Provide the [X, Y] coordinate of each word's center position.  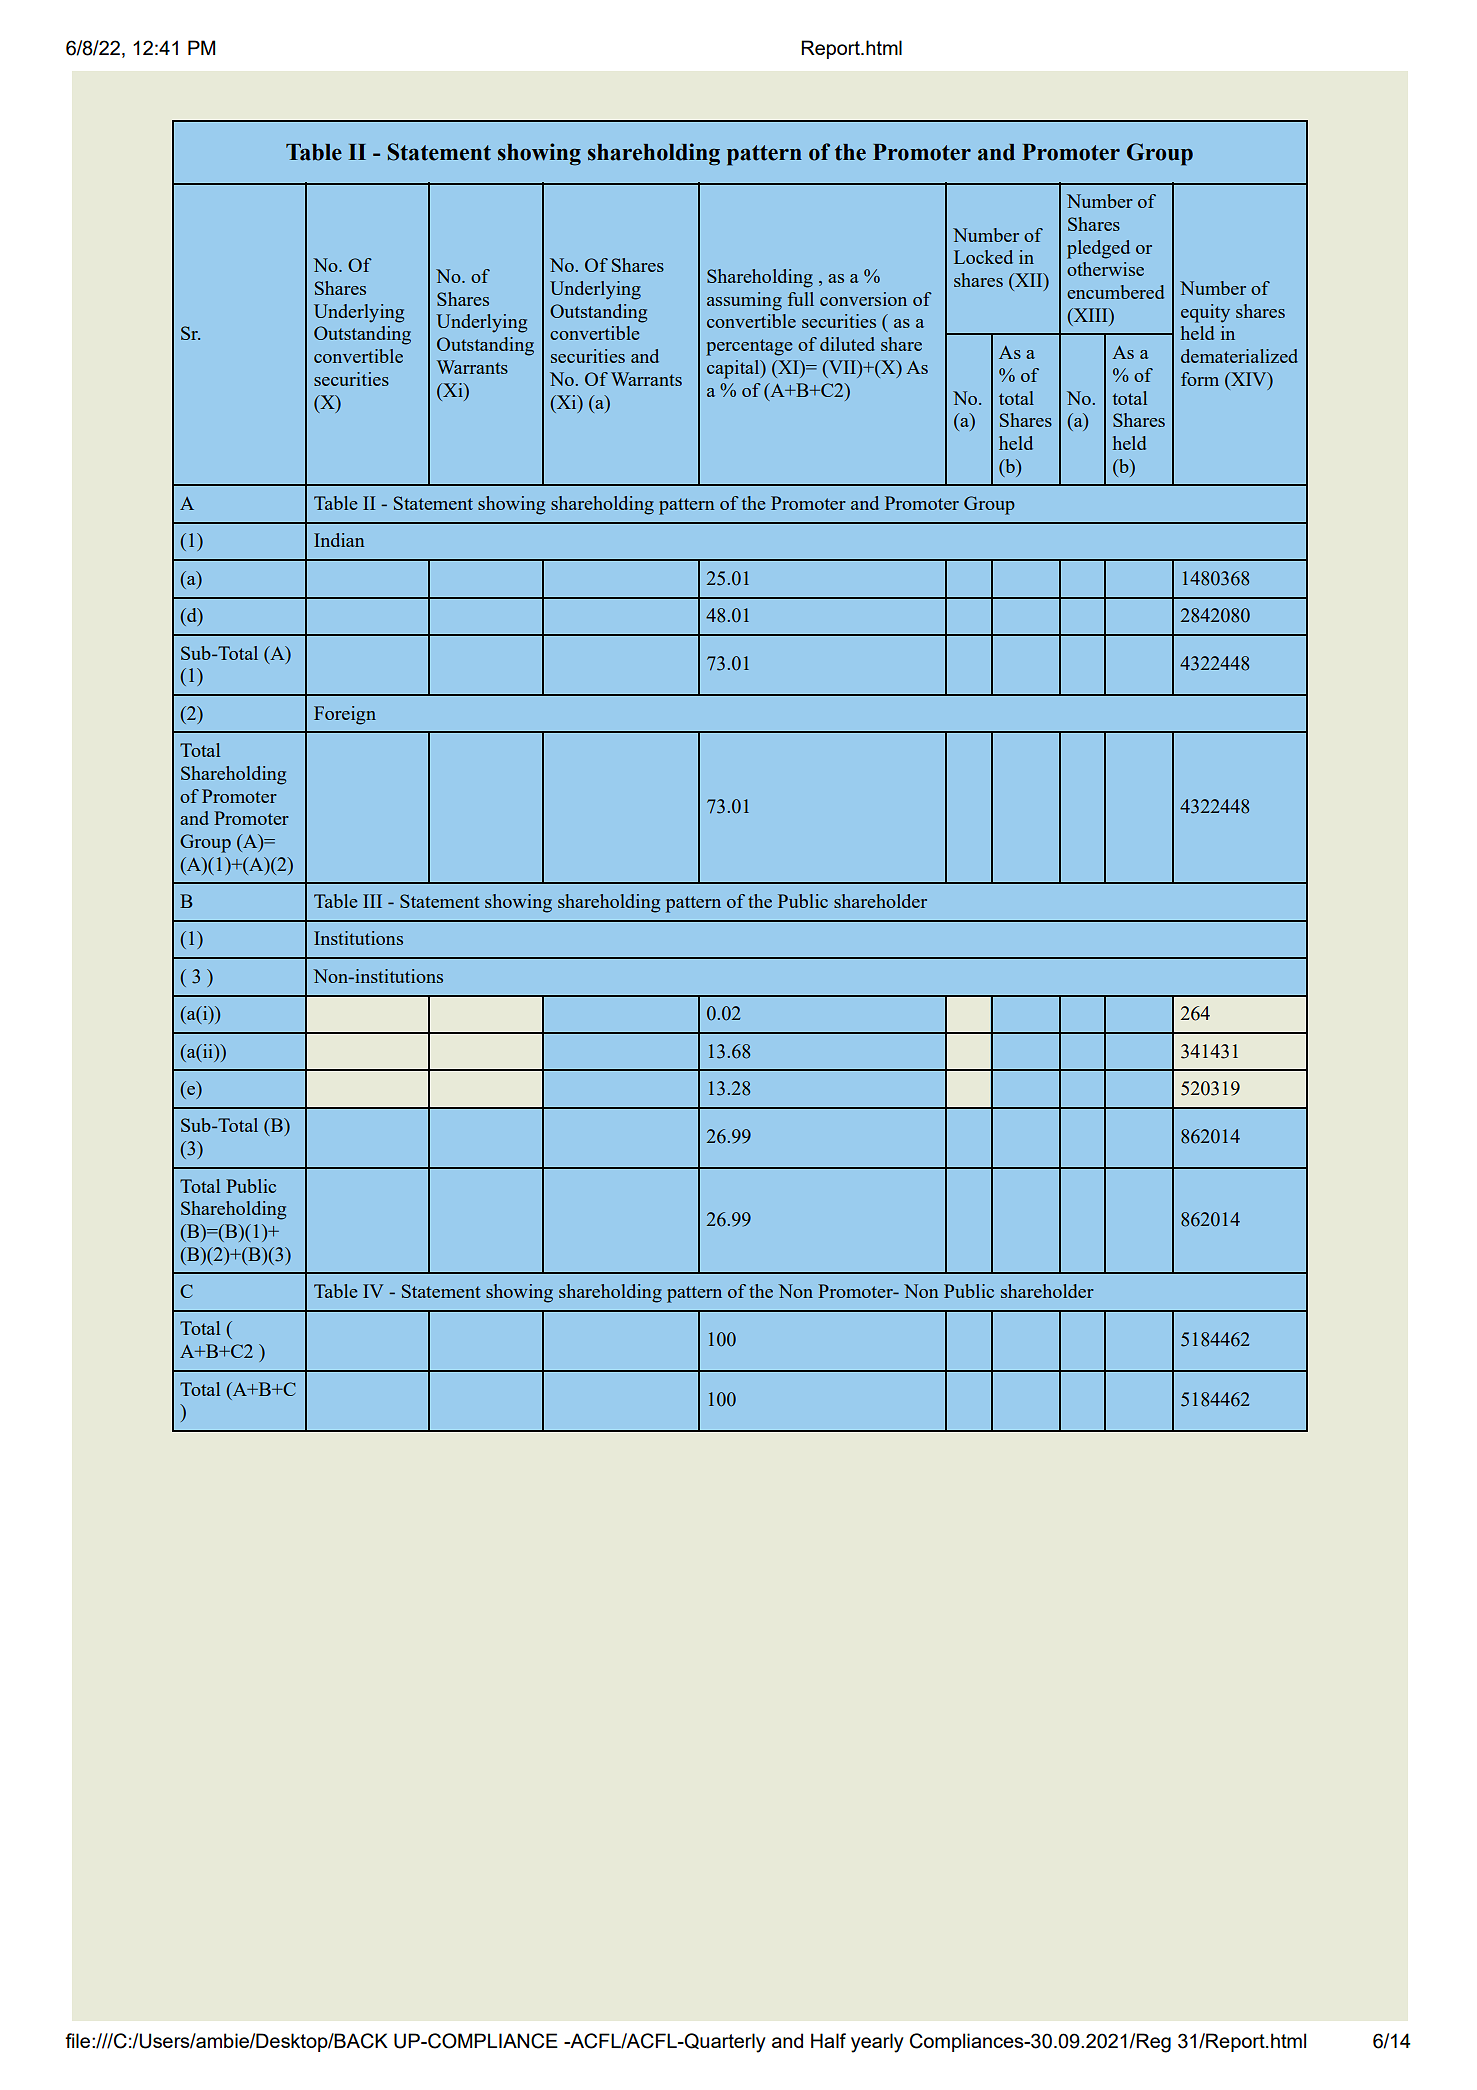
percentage [749, 347]
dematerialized [1239, 356]
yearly [877, 2043]
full [801, 299]
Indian [339, 540]
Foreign [345, 715]
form [1200, 379]
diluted [847, 344]
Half [828, 2040]
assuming [744, 301]
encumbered [1115, 292]
